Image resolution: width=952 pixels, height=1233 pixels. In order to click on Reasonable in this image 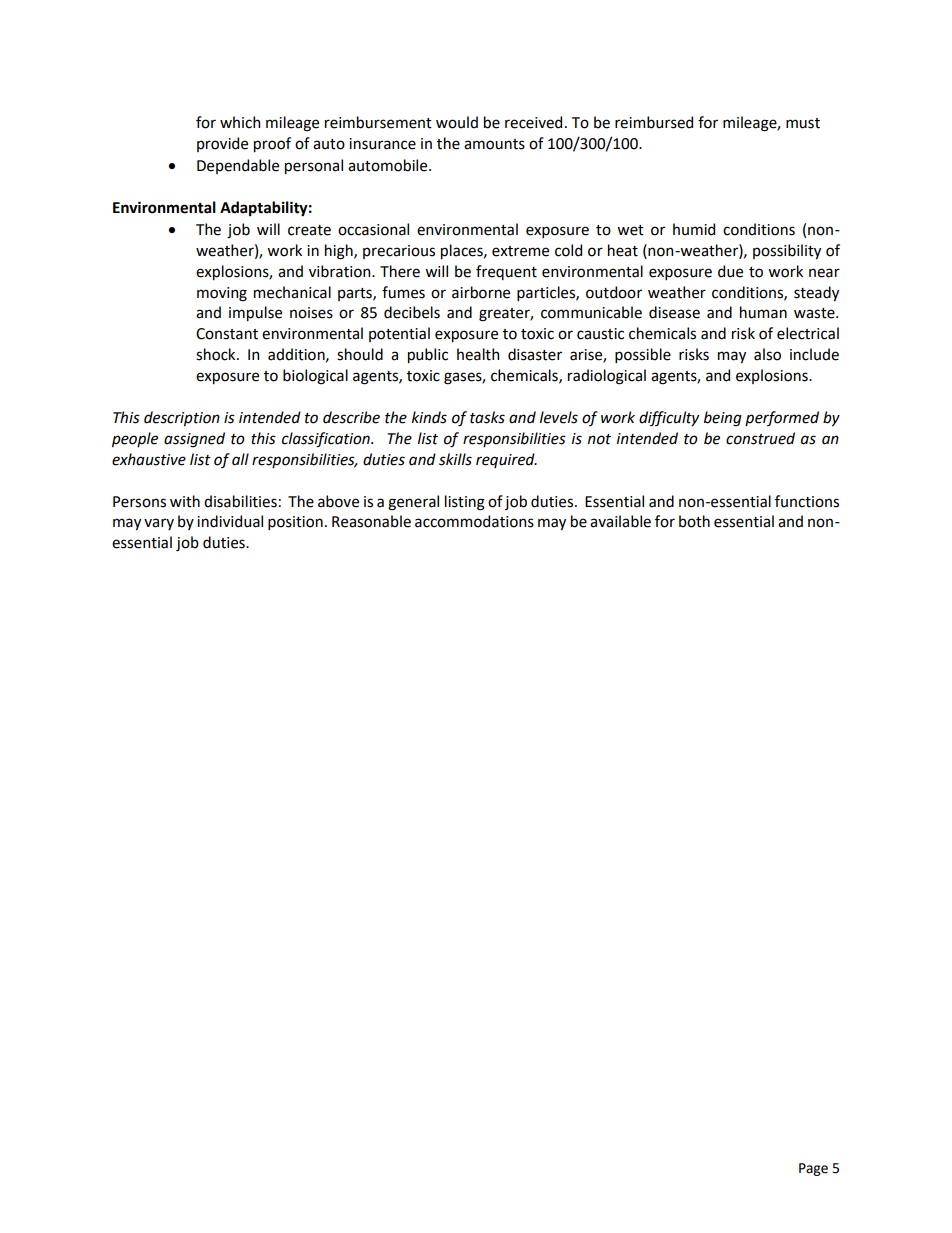, I will do `click(371, 521)`.
